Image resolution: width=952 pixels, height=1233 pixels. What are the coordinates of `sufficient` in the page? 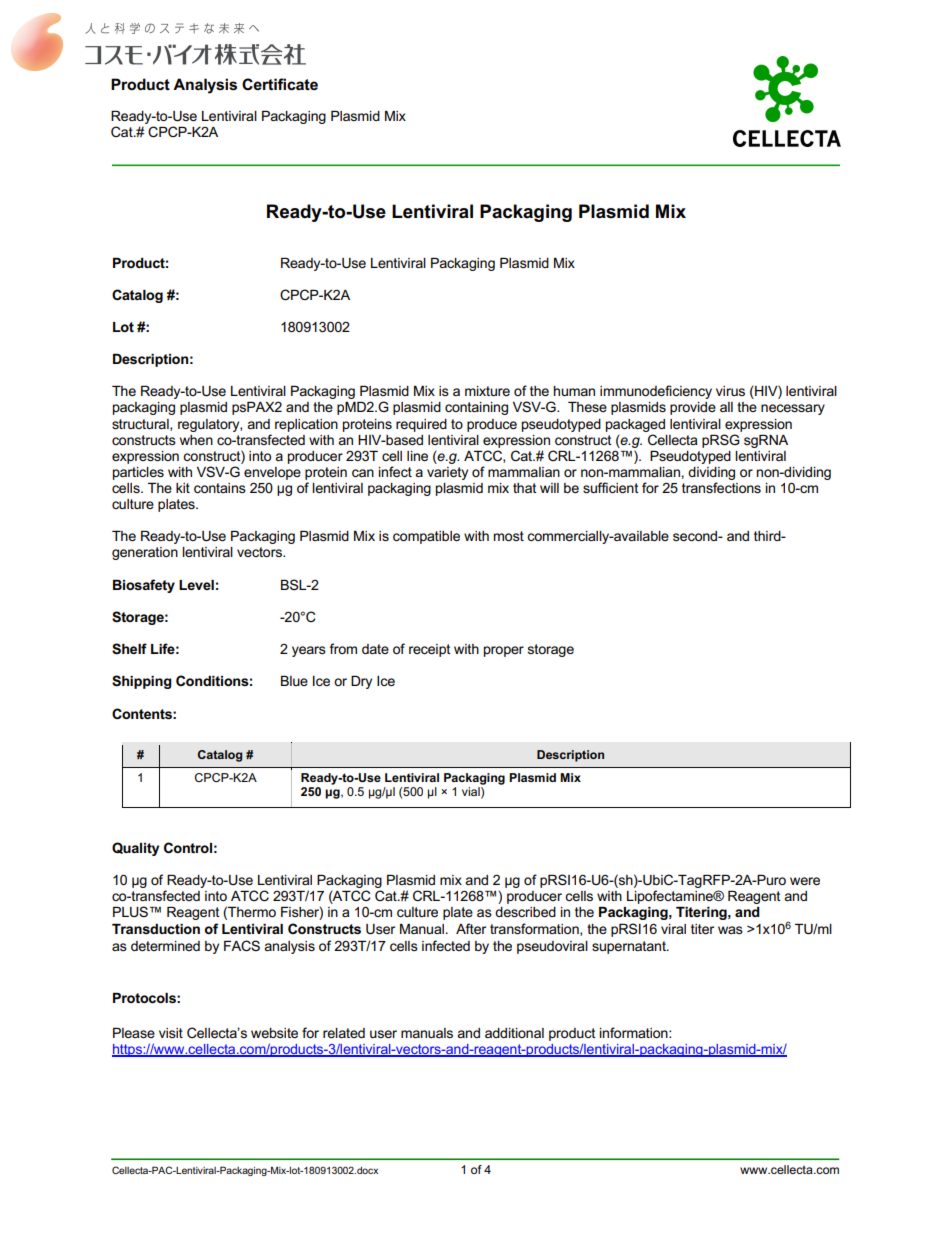 It's located at (611, 487).
